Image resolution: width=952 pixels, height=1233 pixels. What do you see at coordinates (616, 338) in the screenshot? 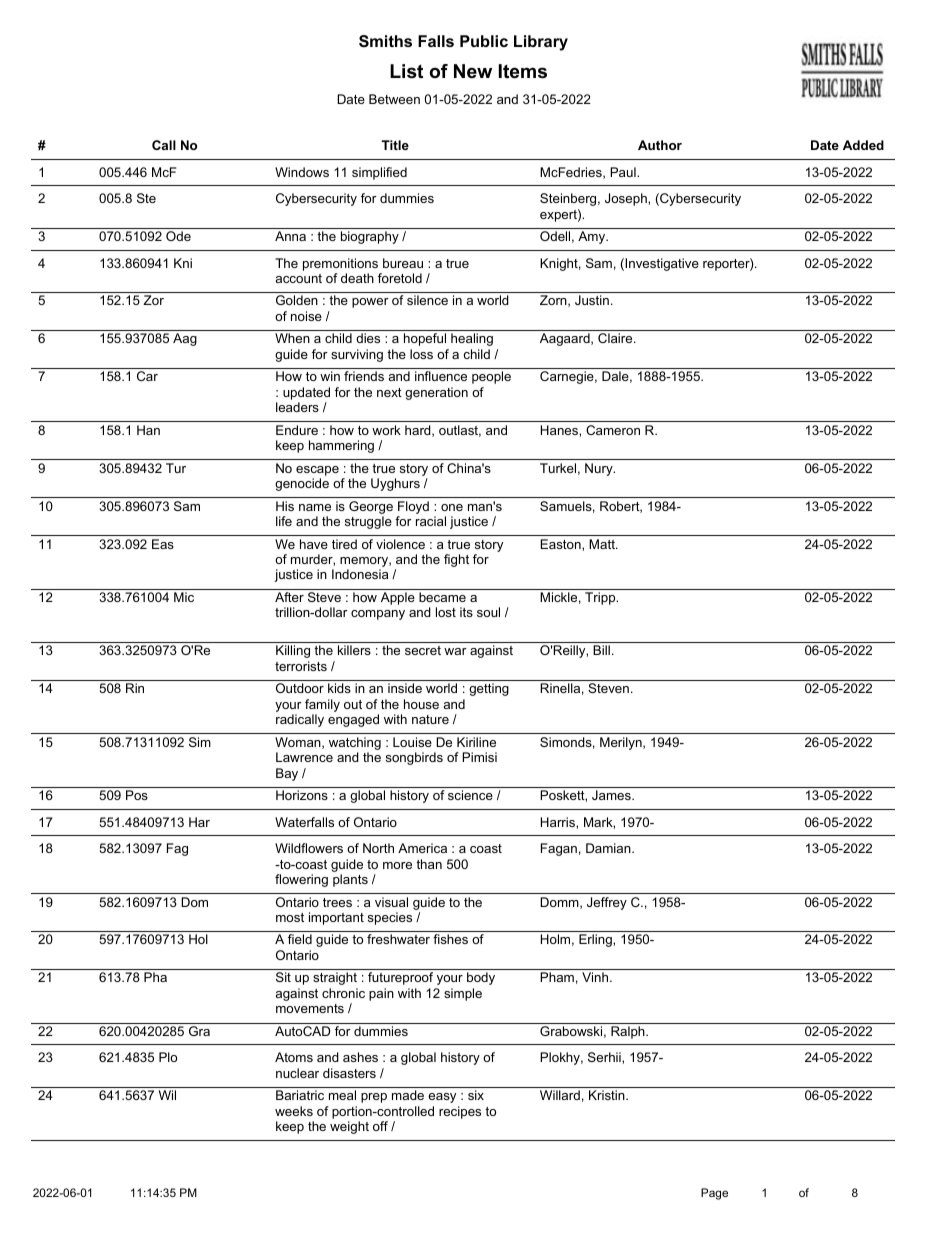
I see `Claire` at bounding box center [616, 338].
